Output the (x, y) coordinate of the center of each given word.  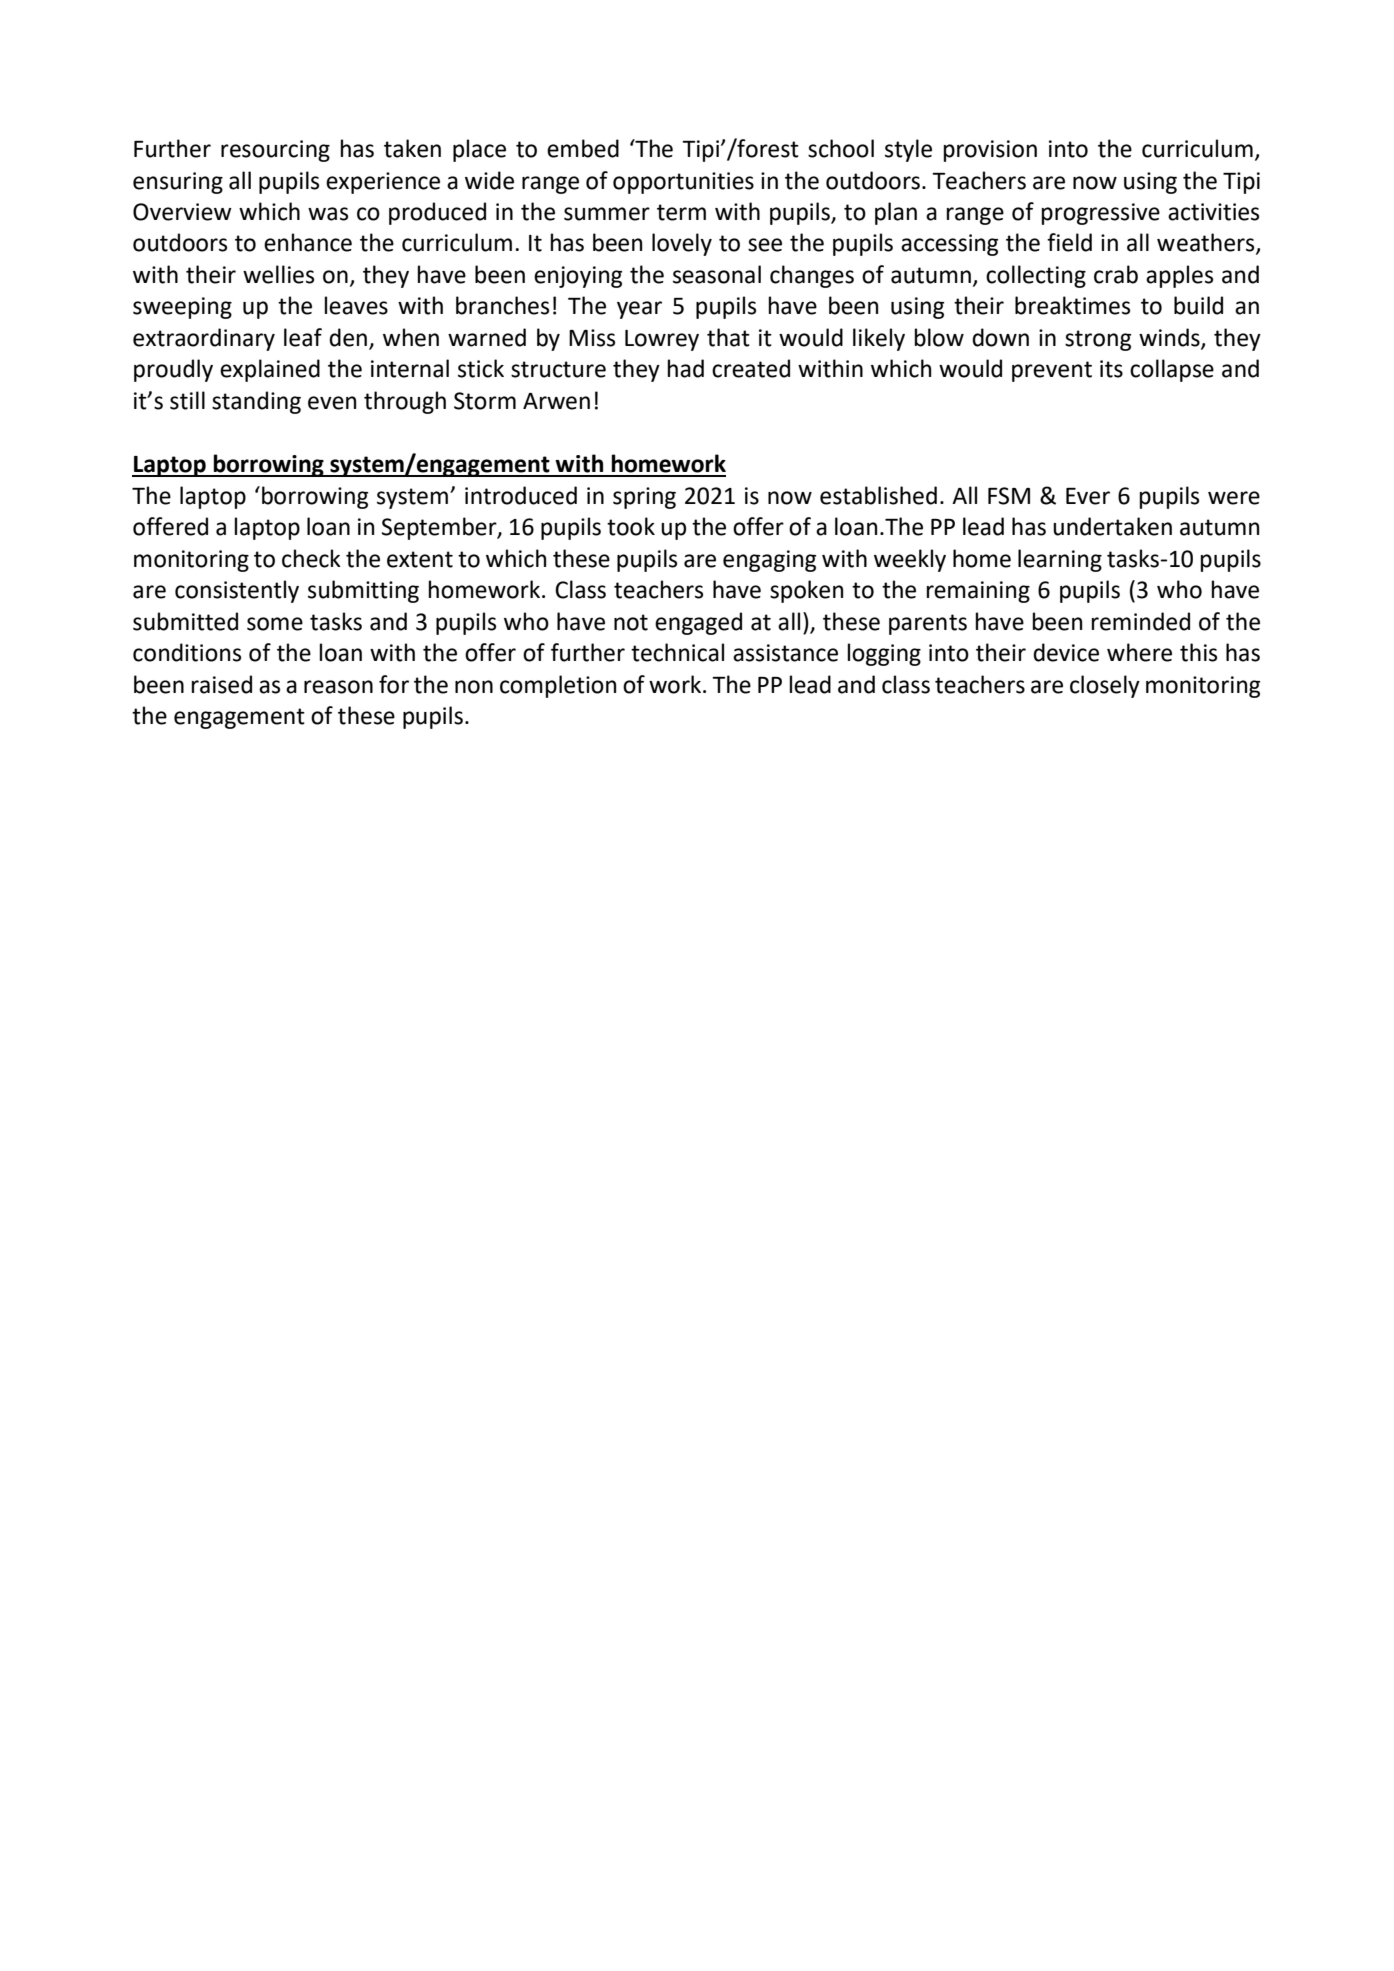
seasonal (717, 274)
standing (256, 402)
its (1111, 369)
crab (1116, 274)
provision (990, 151)
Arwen (556, 401)
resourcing (275, 151)
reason (338, 687)
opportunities (683, 183)
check (311, 558)
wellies (278, 274)
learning (1060, 560)
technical (677, 652)
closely (1105, 686)
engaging (769, 561)
